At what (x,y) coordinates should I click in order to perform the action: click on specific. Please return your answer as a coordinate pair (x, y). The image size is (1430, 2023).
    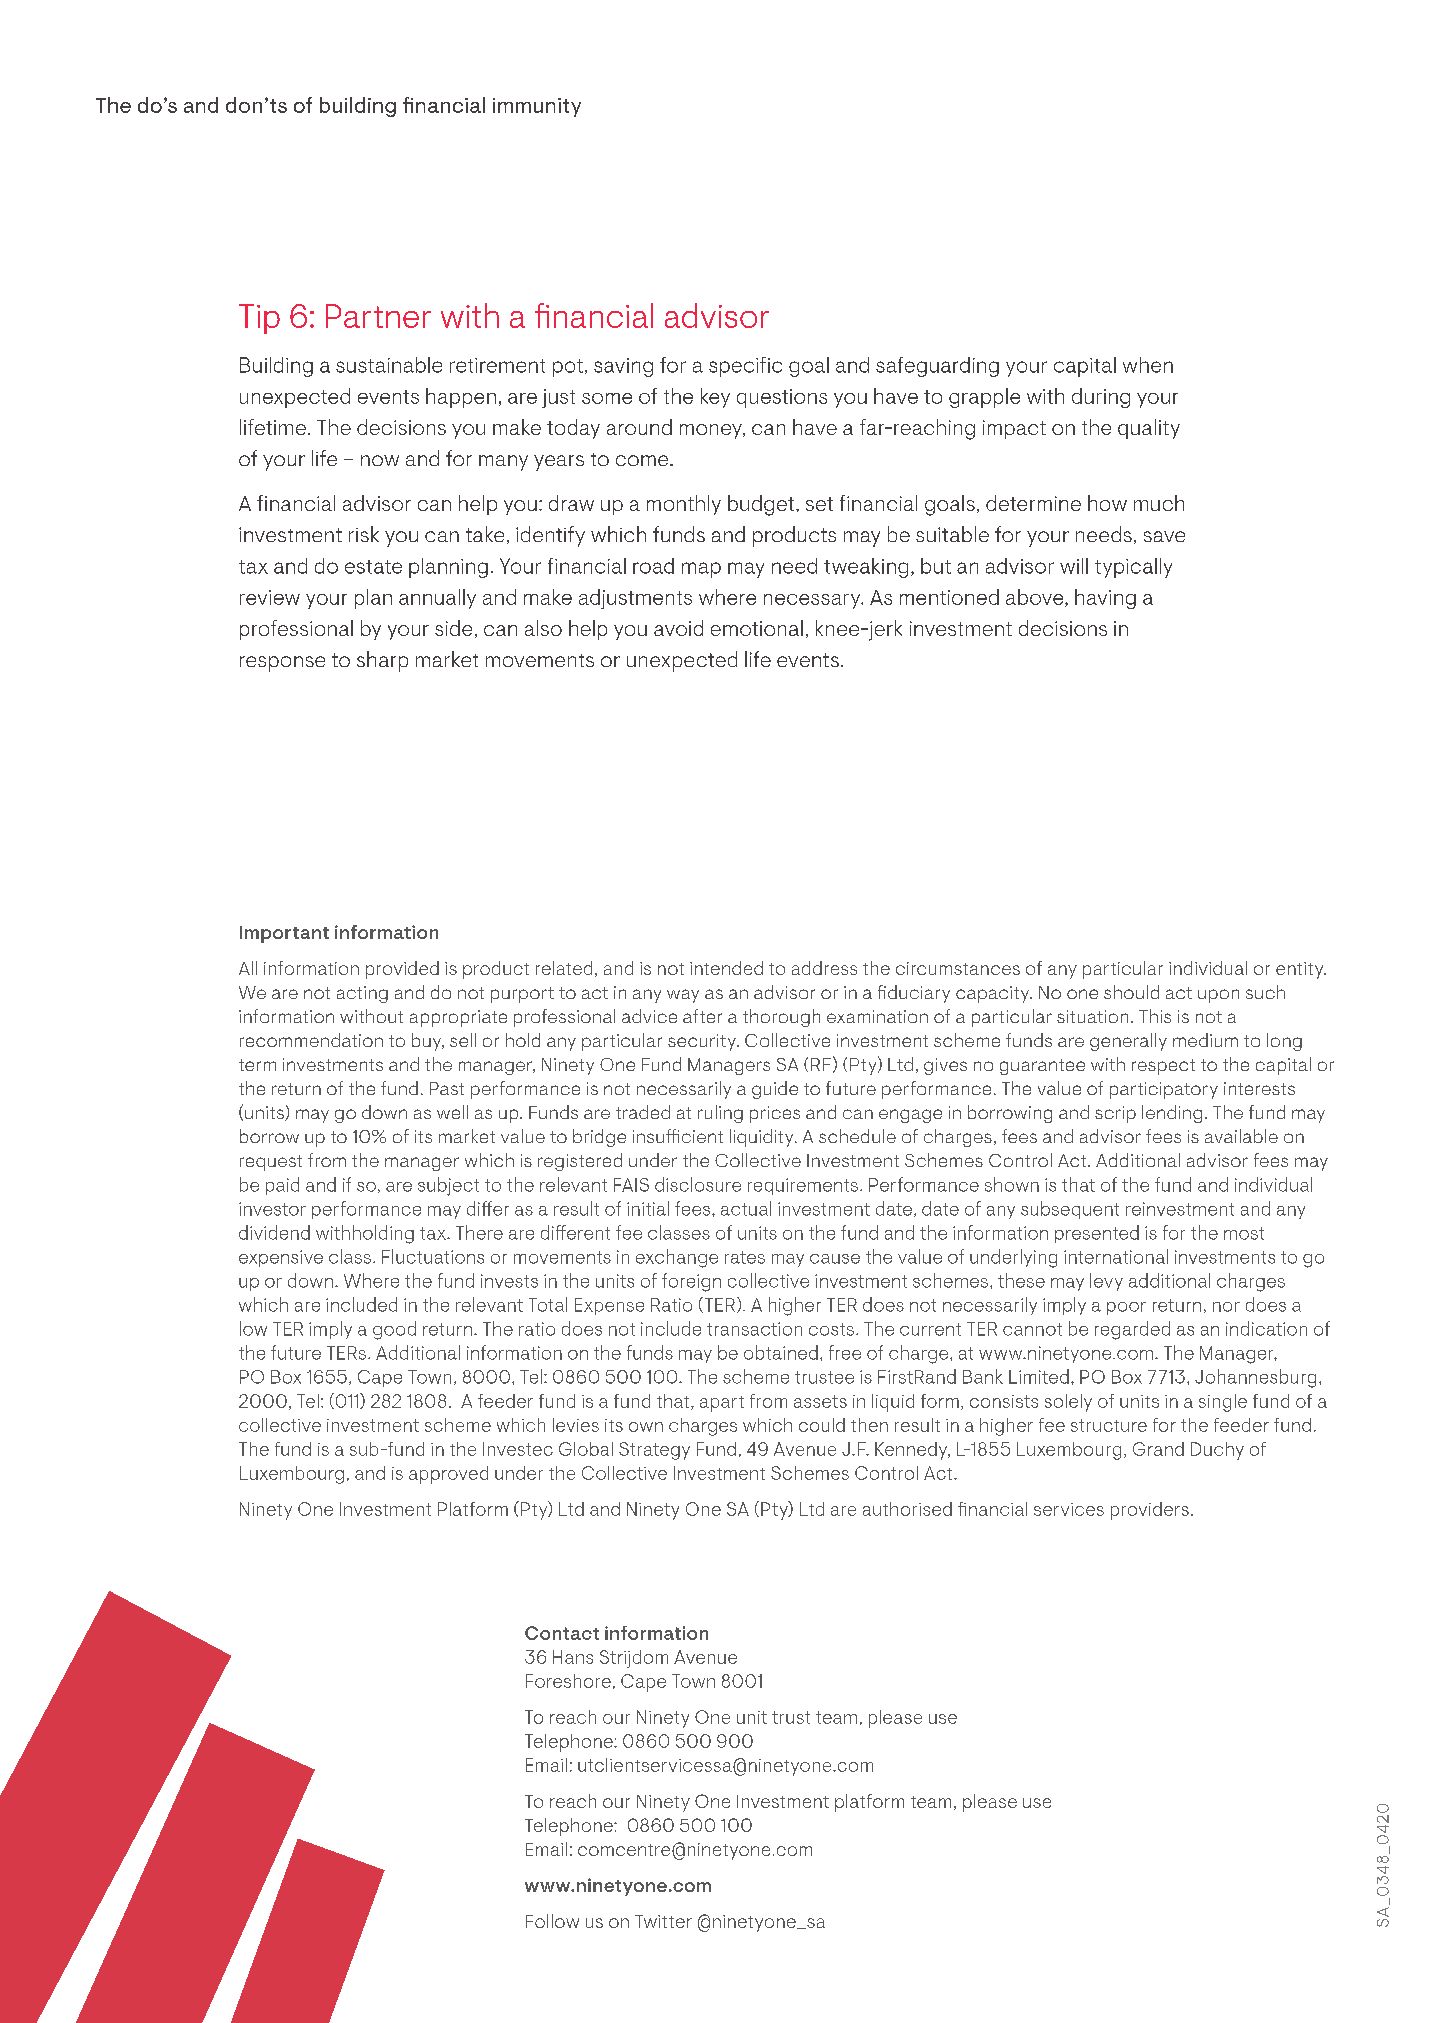
    Looking at the image, I should click on (745, 367).
